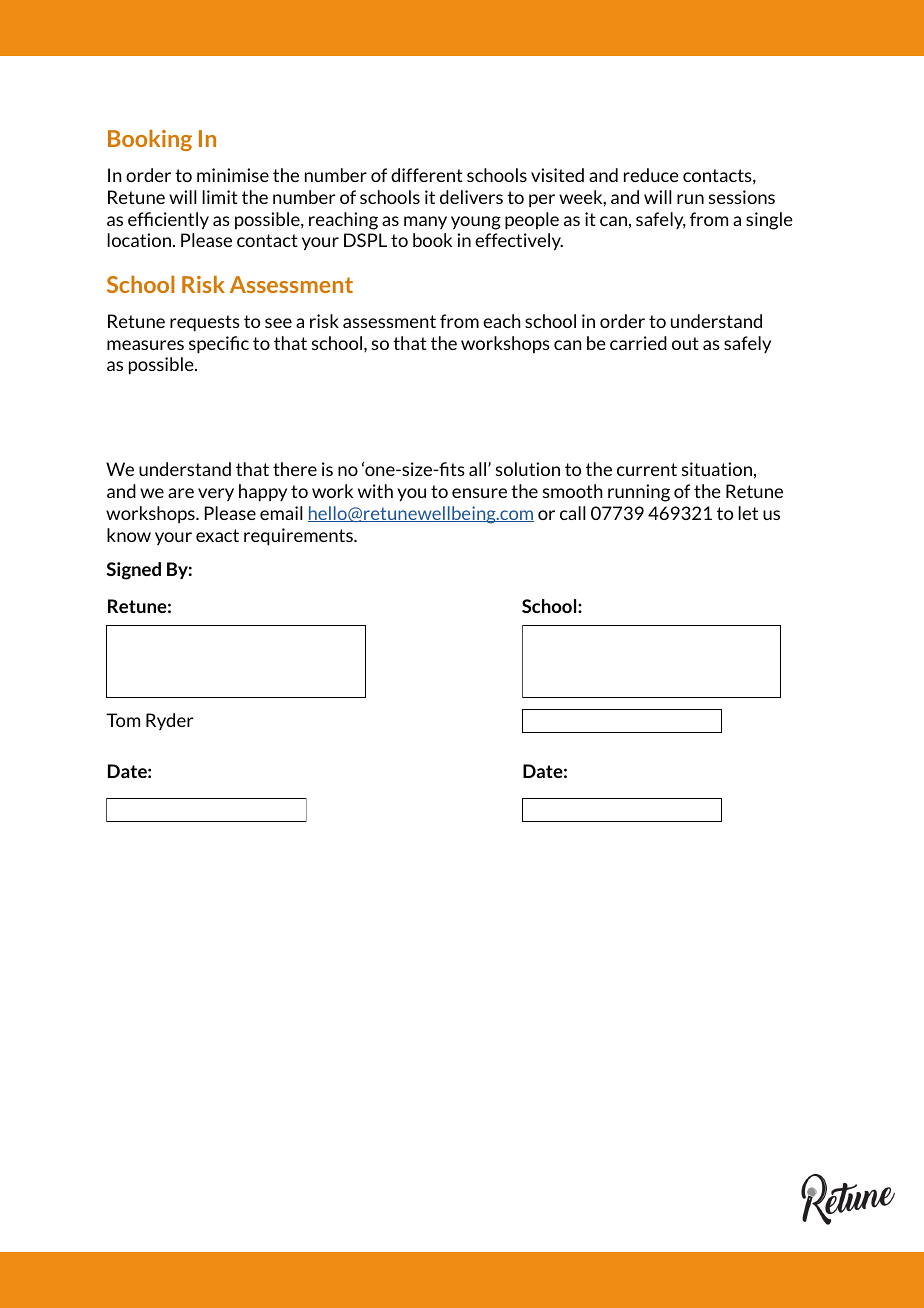  I want to click on sessions, so click(742, 197).
